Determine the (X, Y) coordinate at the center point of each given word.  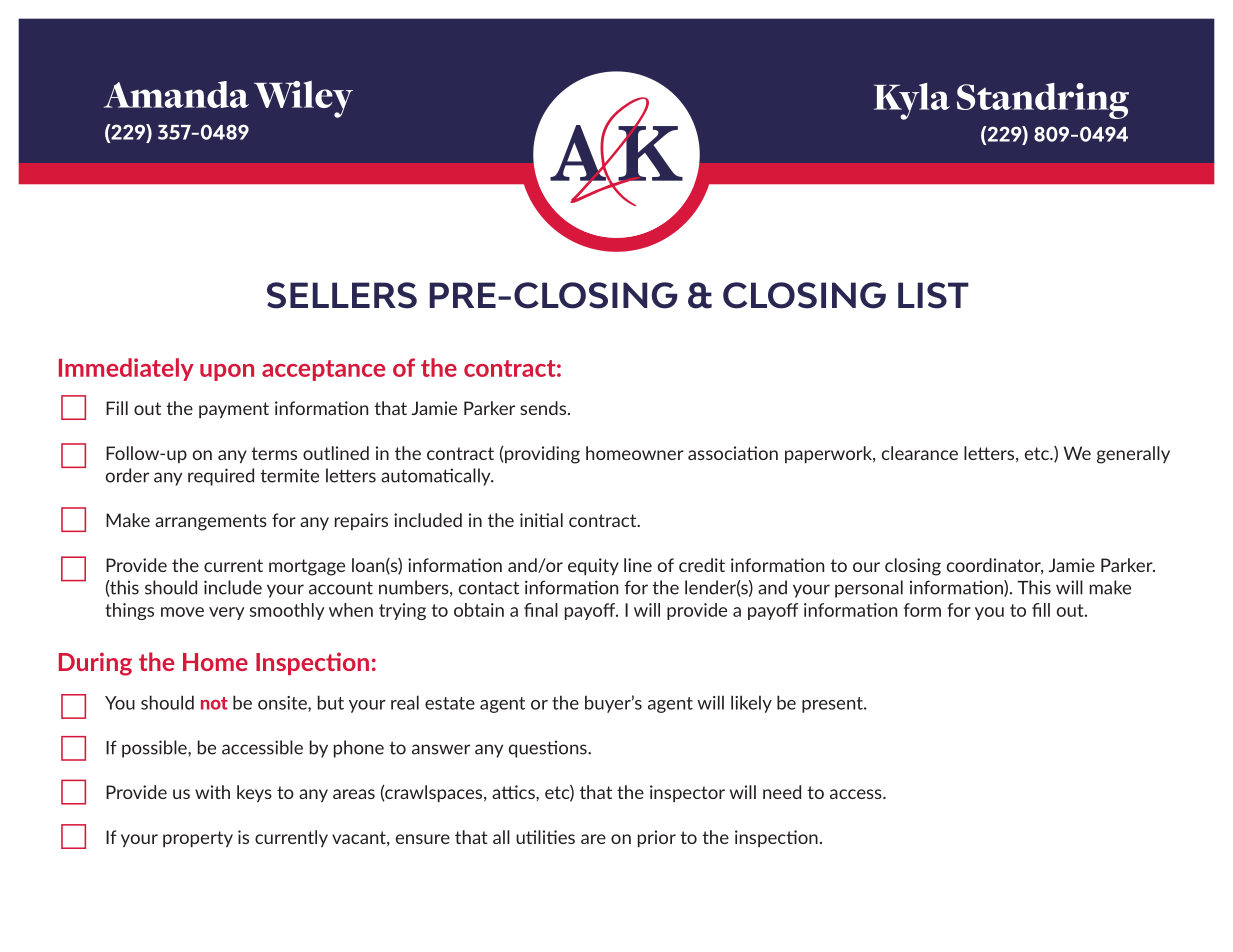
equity (593, 566)
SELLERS (342, 295)
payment (234, 410)
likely (751, 704)
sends (543, 408)
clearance (920, 453)
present (833, 705)
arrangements (211, 522)
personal (869, 589)
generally (1133, 455)
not (214, 703)
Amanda (176, 94)
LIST (933, 295)
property (198, 839)
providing (541, 455)
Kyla (912, 101)
